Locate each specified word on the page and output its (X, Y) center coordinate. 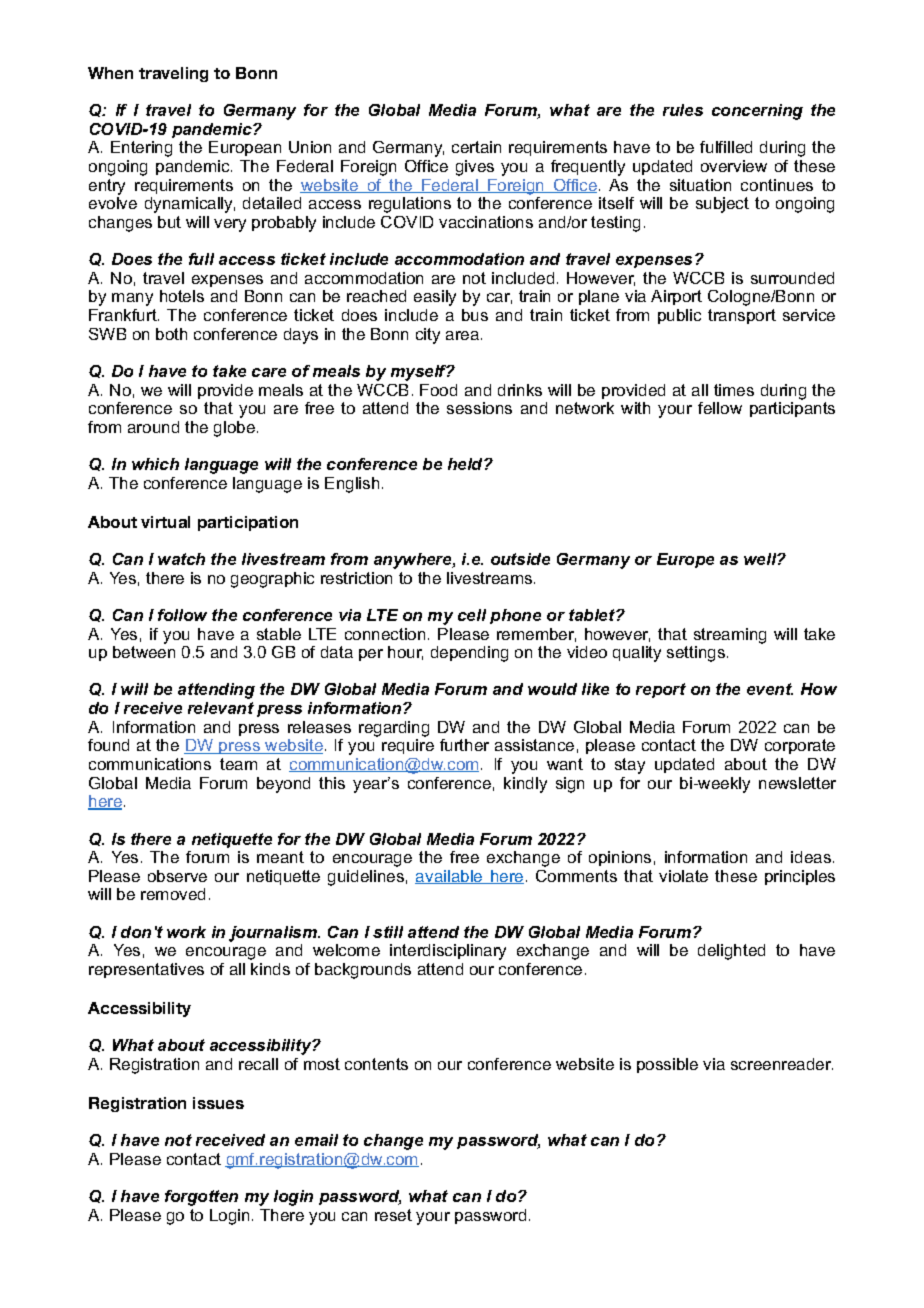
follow (182, 615)
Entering (141, 149)
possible (667, 1065)
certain (476, 147)
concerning (757, 112)
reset (393, 1215)
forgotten (201, 1198)
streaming (730, 636)
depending (469, 654)
